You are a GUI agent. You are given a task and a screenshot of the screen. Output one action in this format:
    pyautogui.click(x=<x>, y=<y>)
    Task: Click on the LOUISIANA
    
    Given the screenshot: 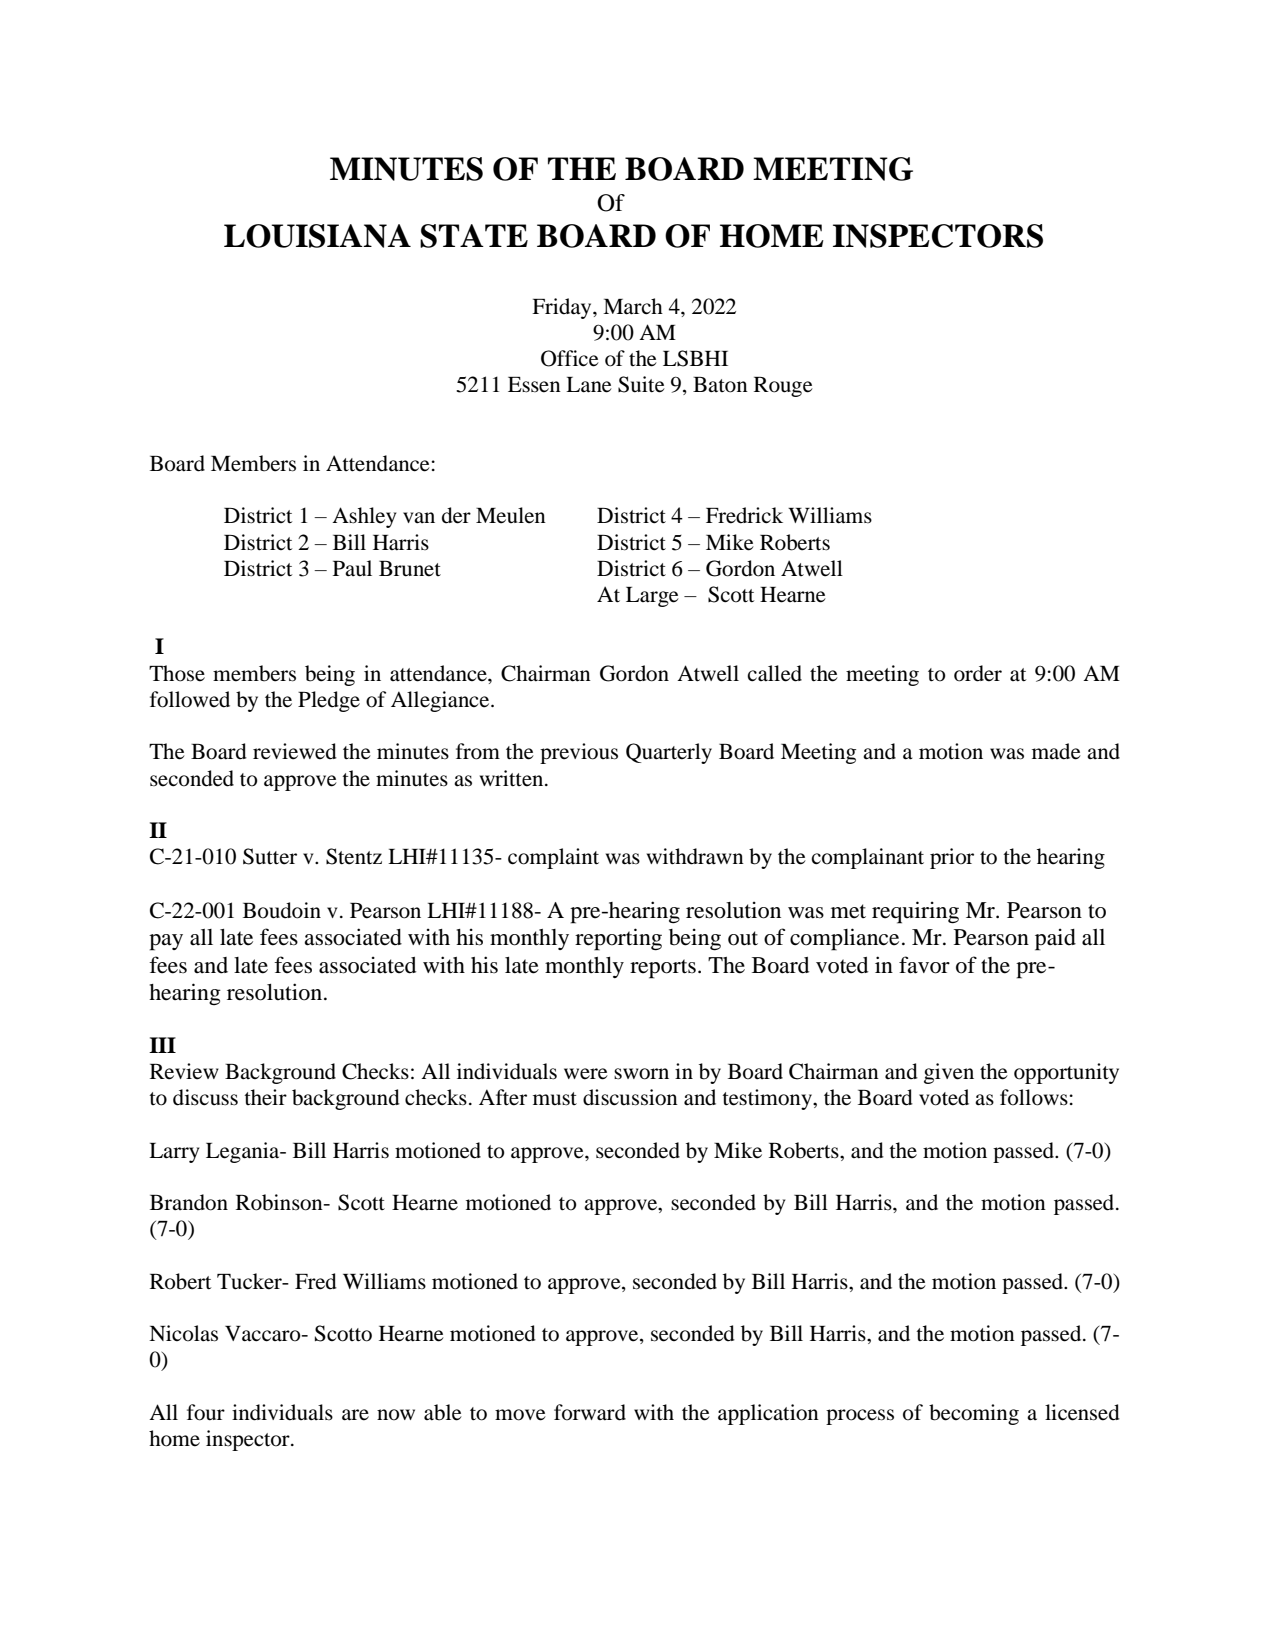 What is the action you would take?
    pyautogui.click(x=317, y=236)
